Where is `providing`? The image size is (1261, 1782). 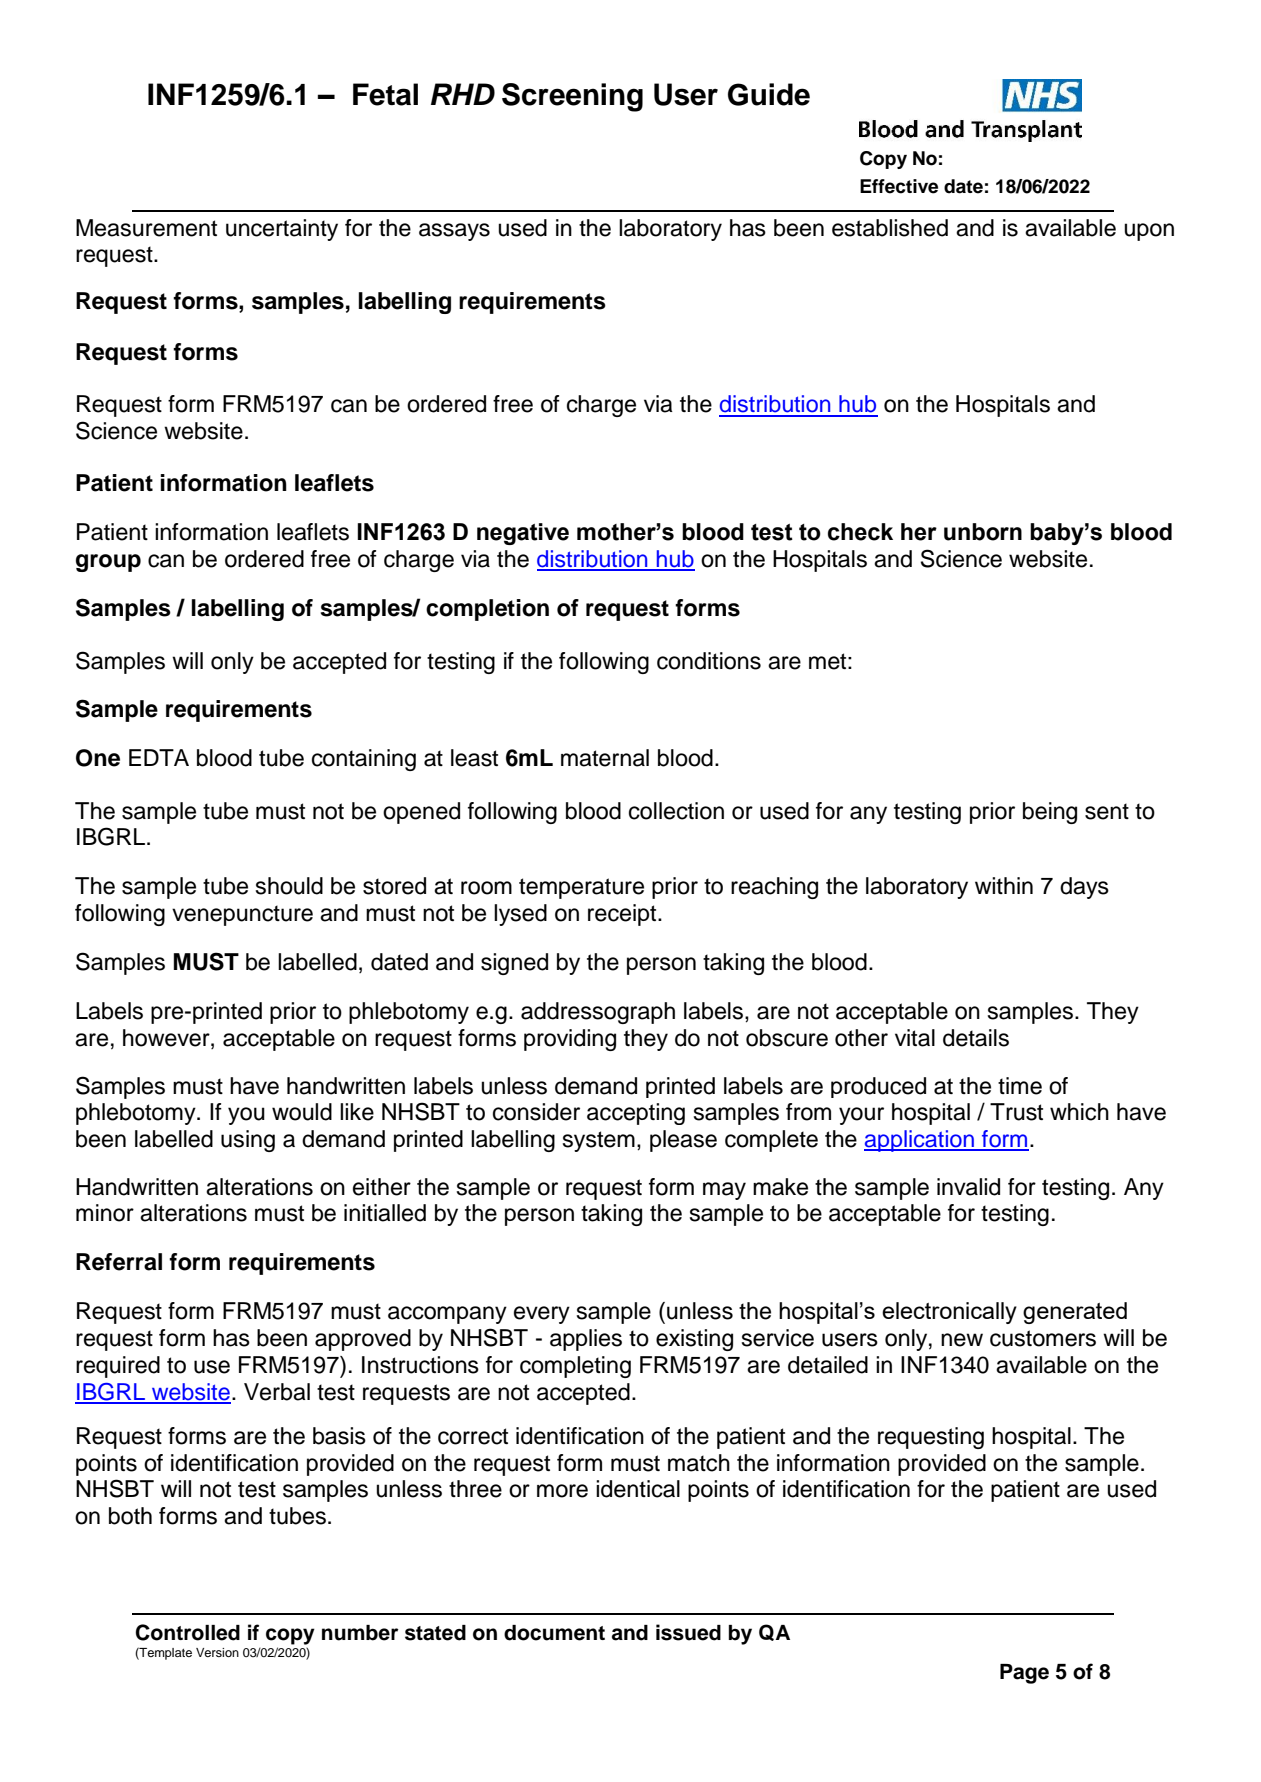
providing is located at coordinates (570, 1040).
